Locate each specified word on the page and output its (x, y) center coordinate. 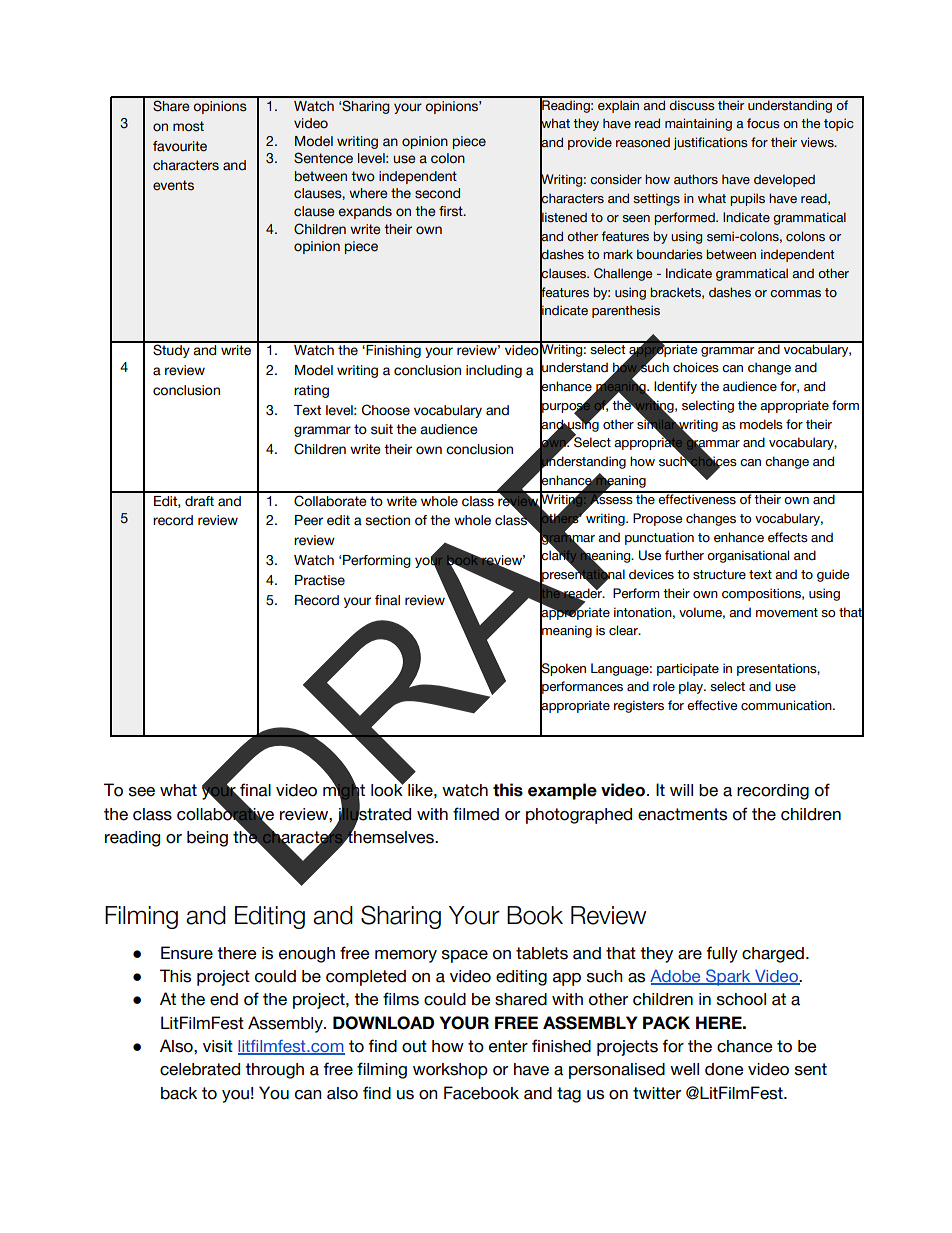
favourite (180, 146)
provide (590, 143)
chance (745, 1046)
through (274, 1071)
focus (763, 123)
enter (508, 1046)
